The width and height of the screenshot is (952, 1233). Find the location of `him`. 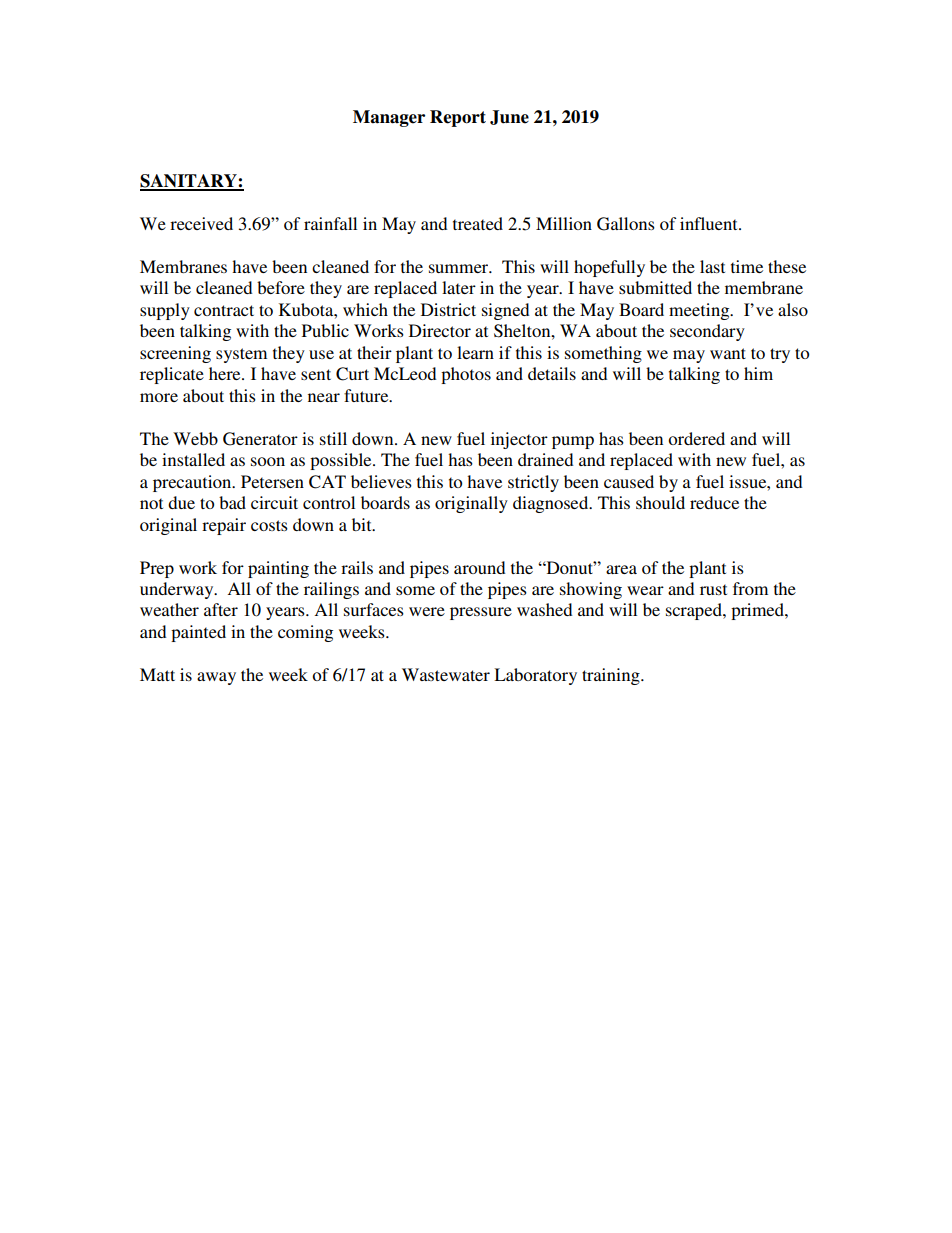

him is located at coordinates (758, 373).
